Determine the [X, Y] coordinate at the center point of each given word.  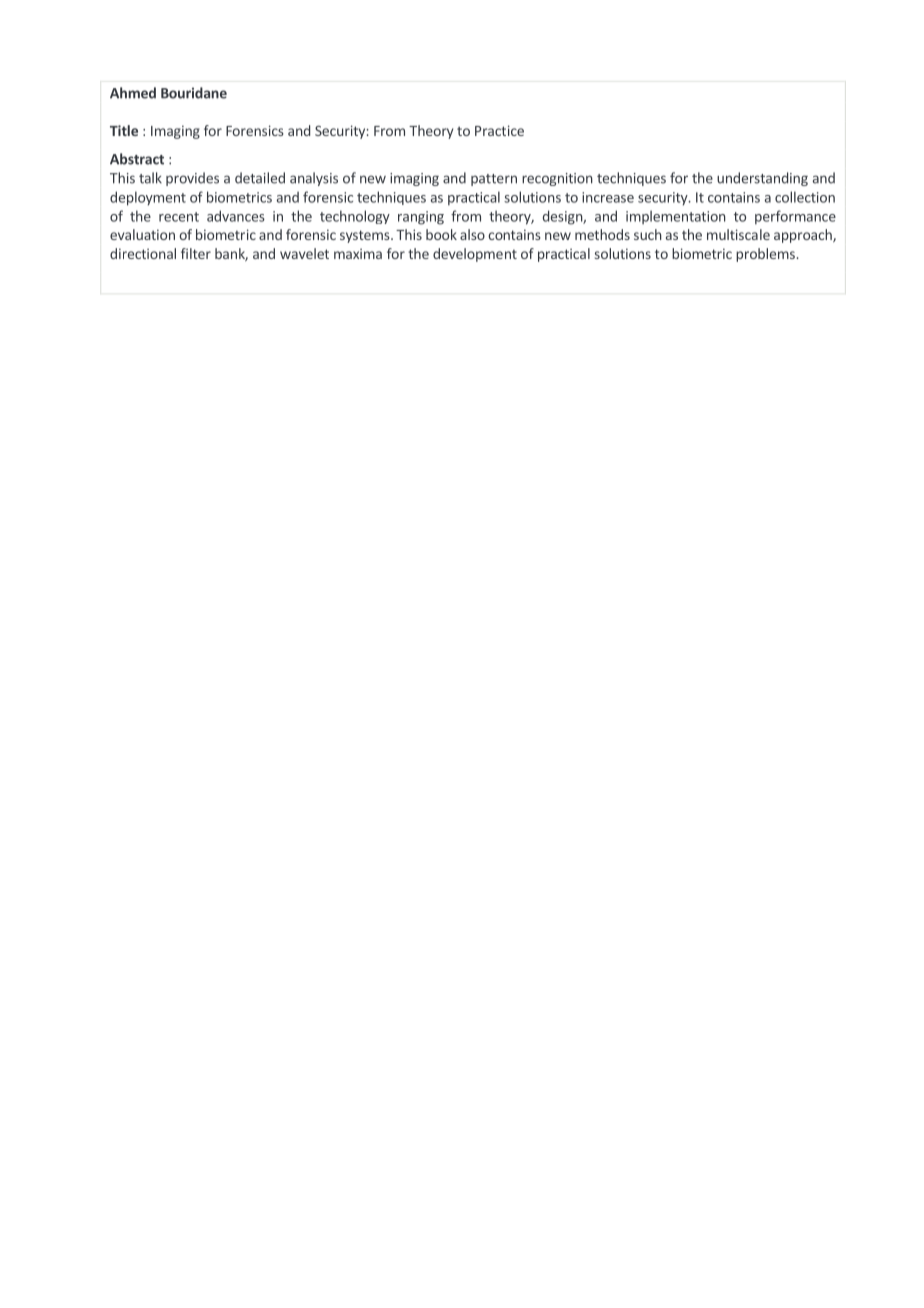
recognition [557, 179]
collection [805, 197]
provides [192, 179]
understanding [762, 179]
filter [196, 253]
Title [124, 130]
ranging [421, 218]
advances [236, 216]
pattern [494, 180]
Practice [499, 130]
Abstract [137, 159]
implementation [676, 217]
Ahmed [133, 93]
